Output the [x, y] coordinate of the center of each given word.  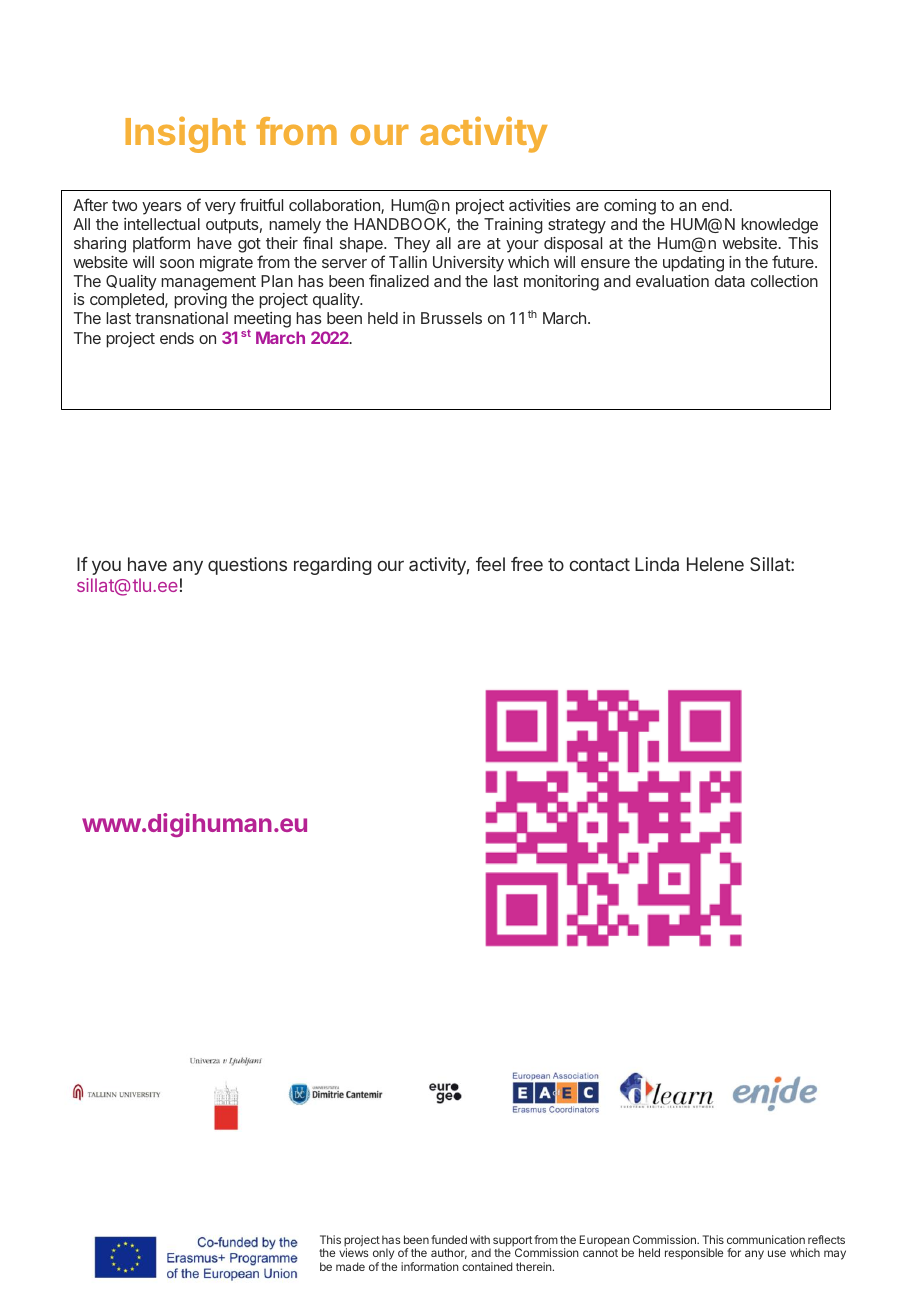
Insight [185, 134]
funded [449, 1239]
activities [540, 205]
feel [490, 564]
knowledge [779, 226]
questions [247, 566]
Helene [715, 564]
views [354, 1252]
